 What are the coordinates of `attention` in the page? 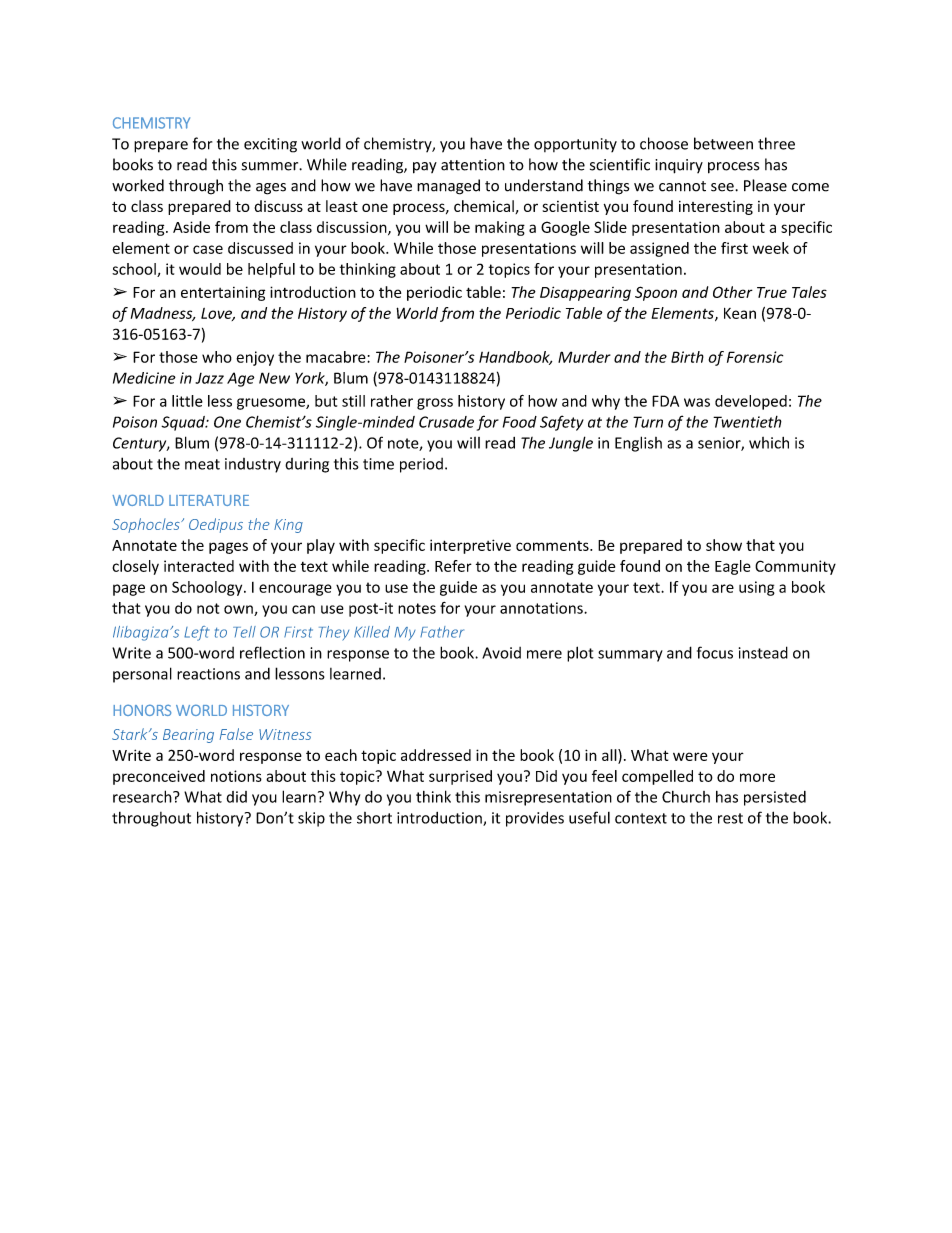 It's located at (473, 165).
